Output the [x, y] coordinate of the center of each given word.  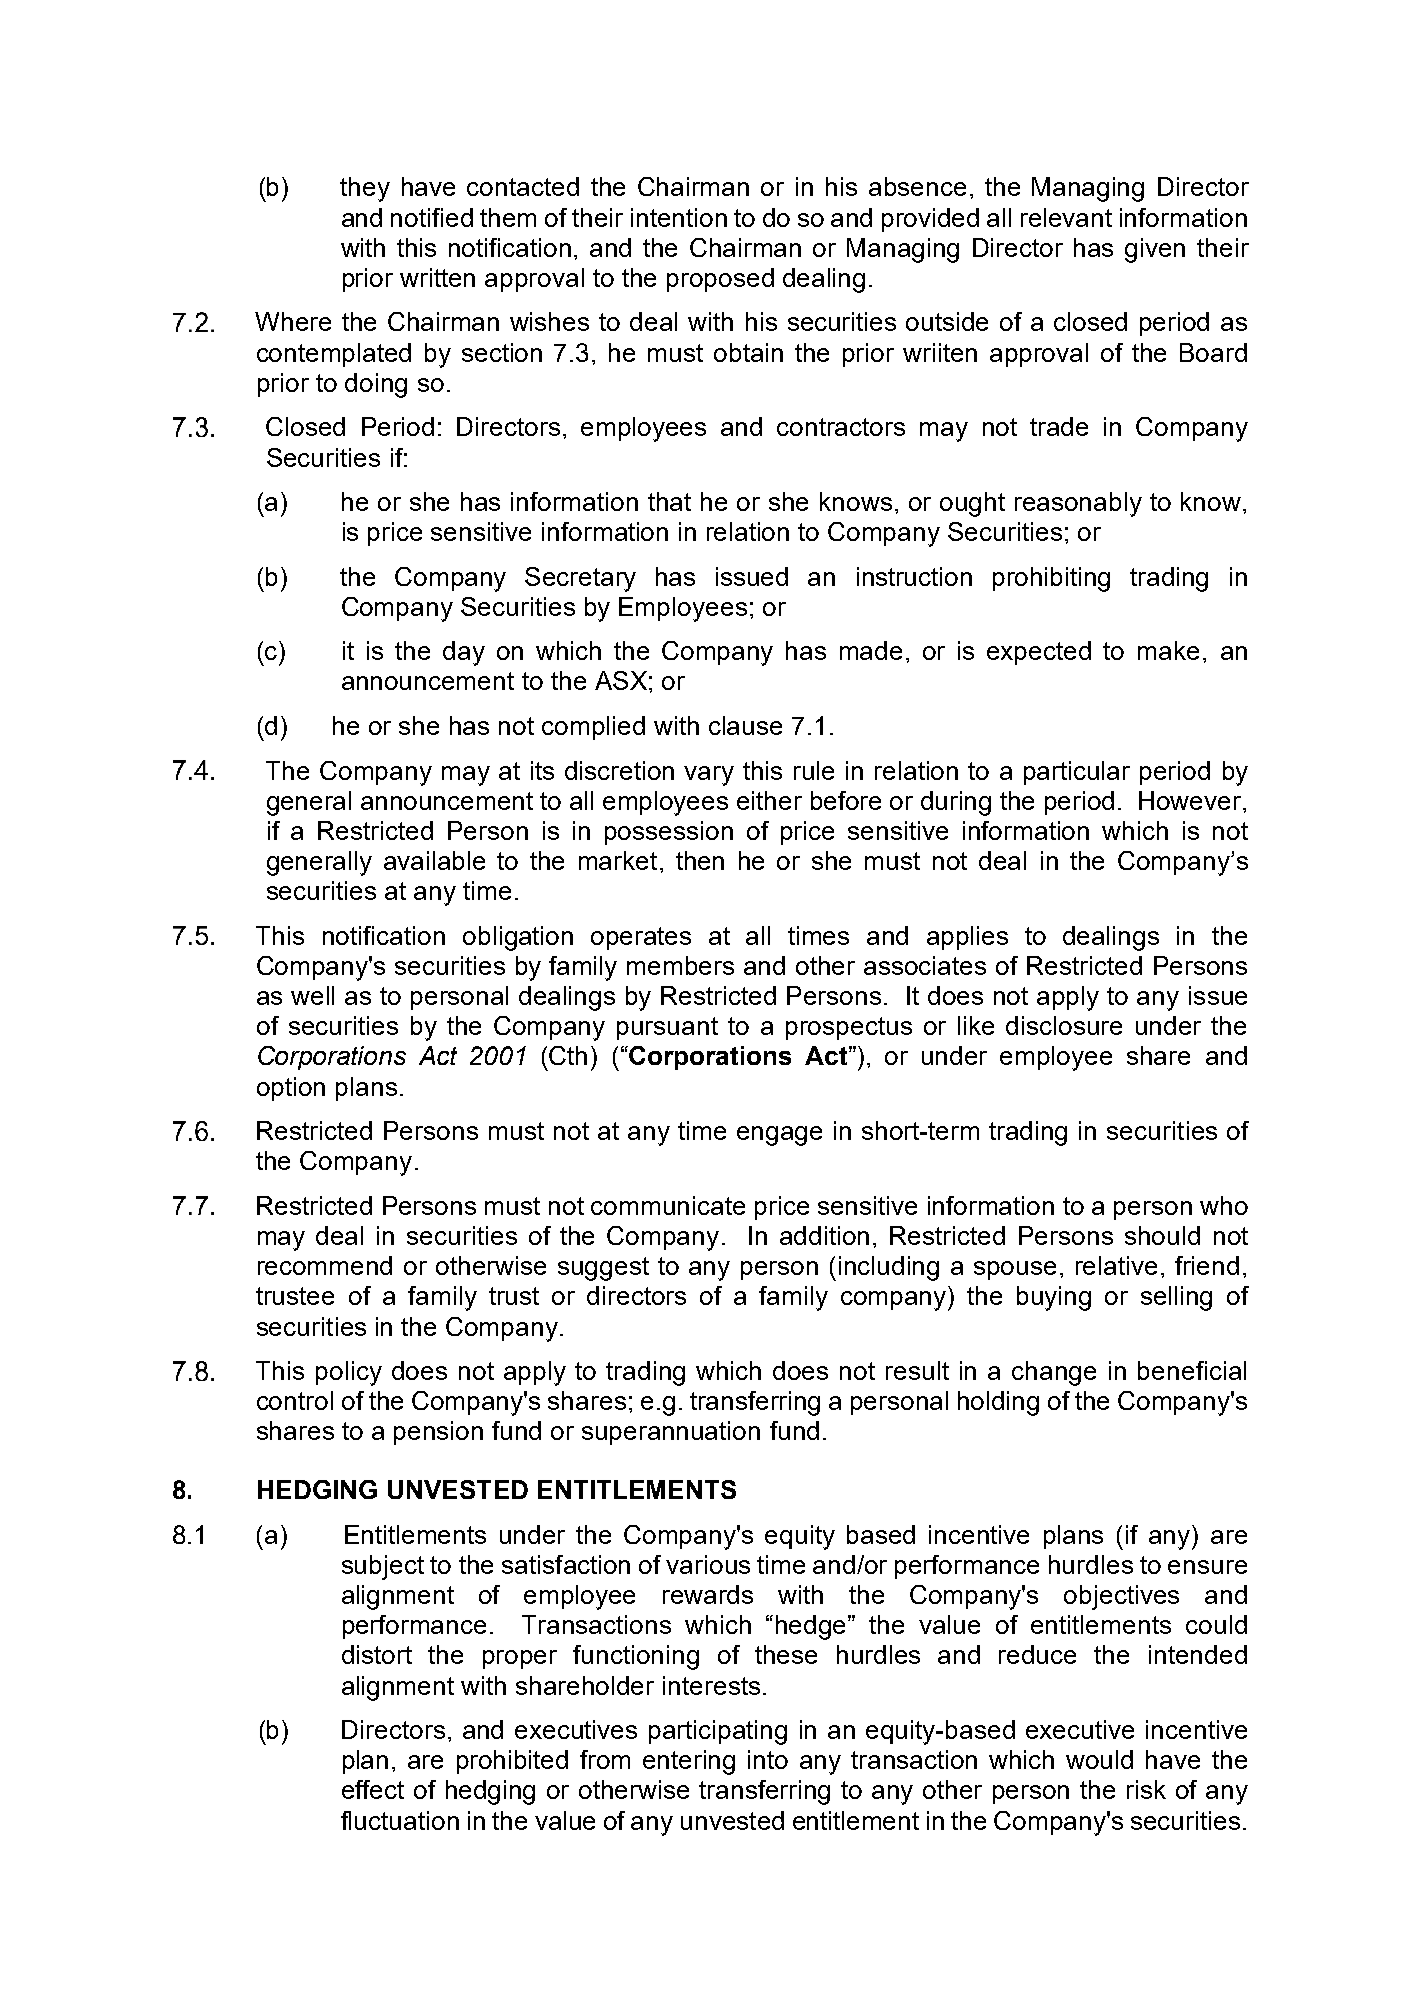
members [680, 965]
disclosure [1064, 1025]
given [1155, 250]
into [768, 1759]
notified [432, 217]
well [312, 995]
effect [373, 1789]
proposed [720, 280]
